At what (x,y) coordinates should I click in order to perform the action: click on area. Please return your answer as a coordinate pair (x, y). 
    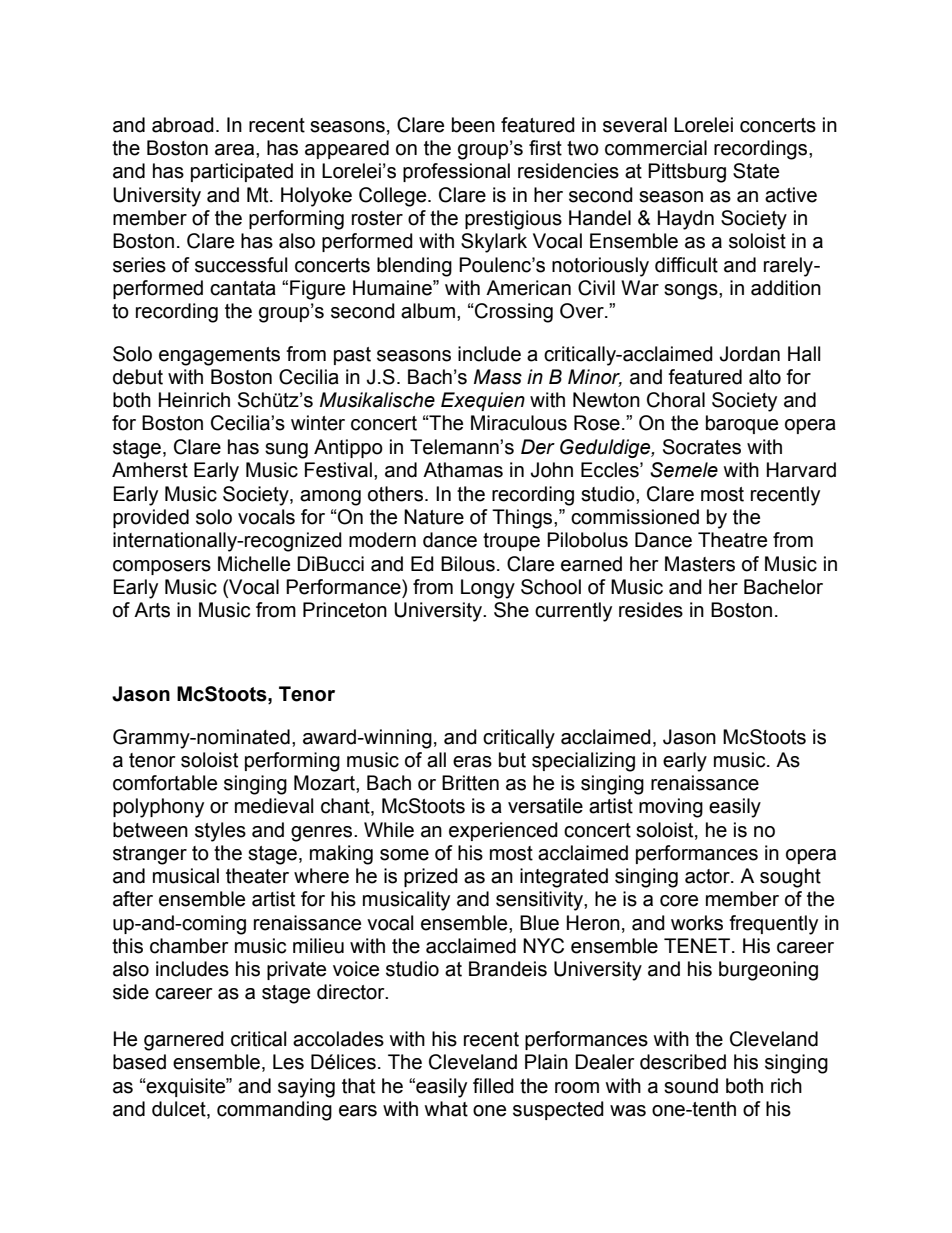
    Looking at the image, I should click on (236, 150).
